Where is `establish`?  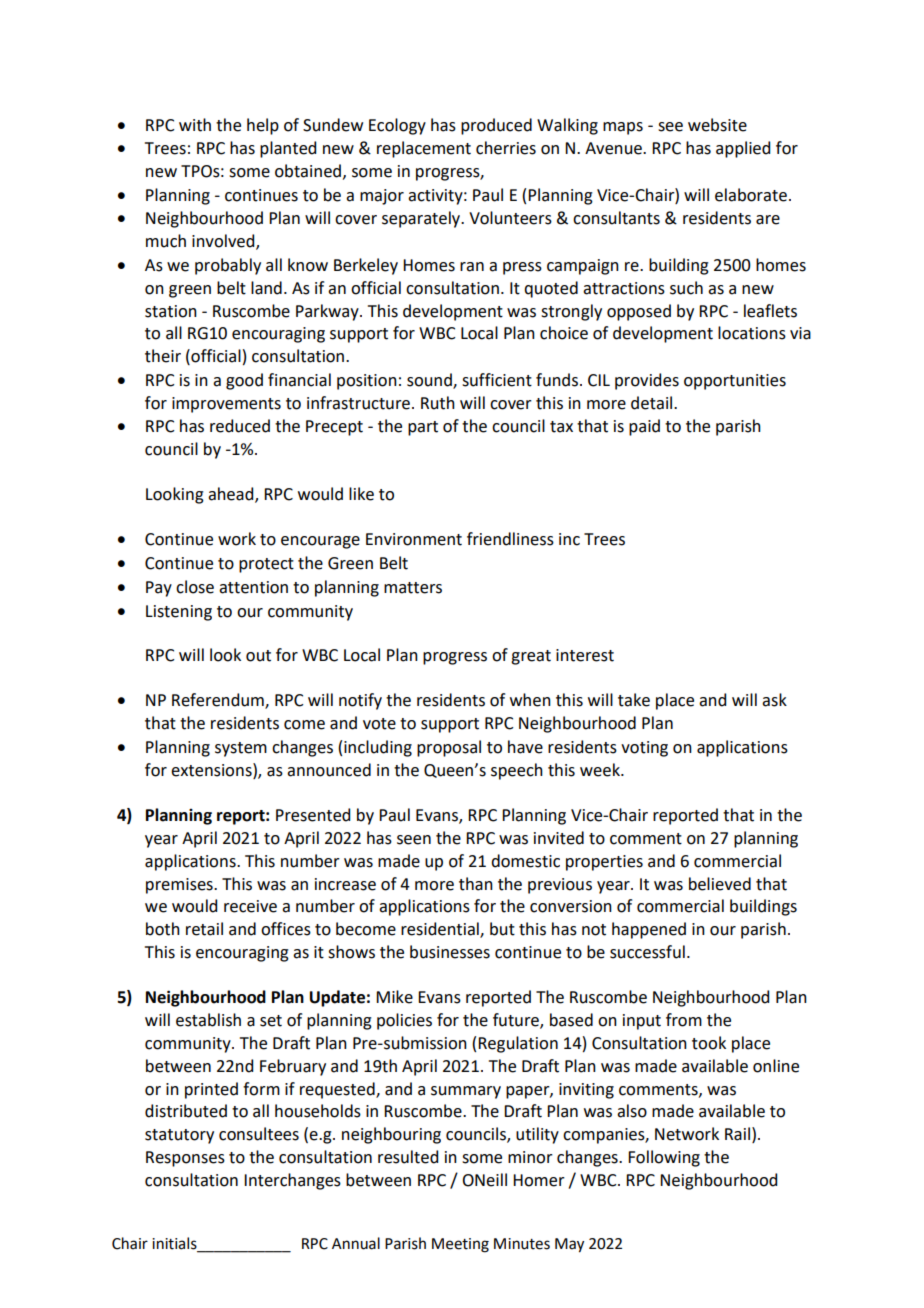 establish is located at coordinates (208, 1020).
